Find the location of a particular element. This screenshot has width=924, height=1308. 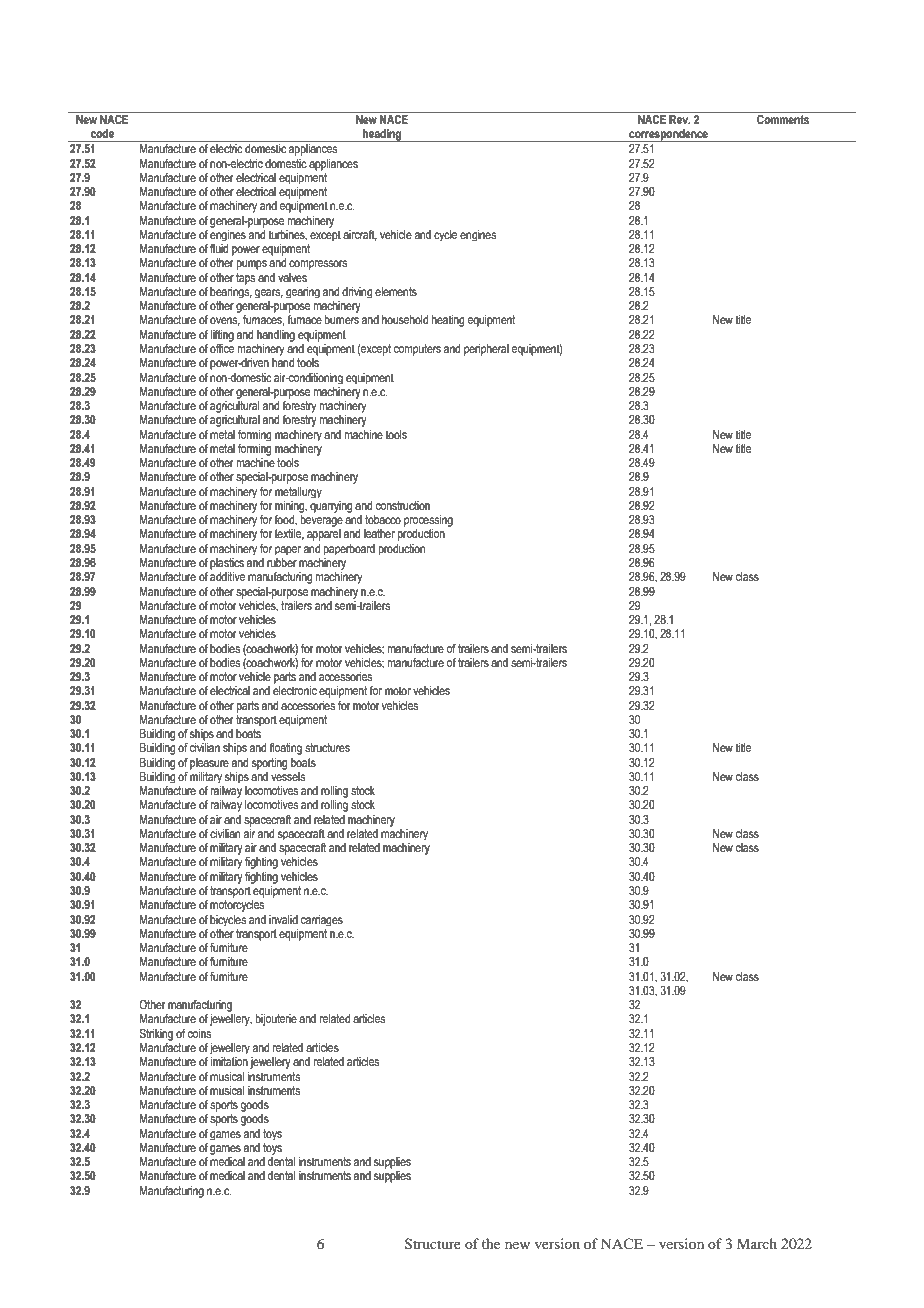

invalid is located at coordinates (283, 919).
